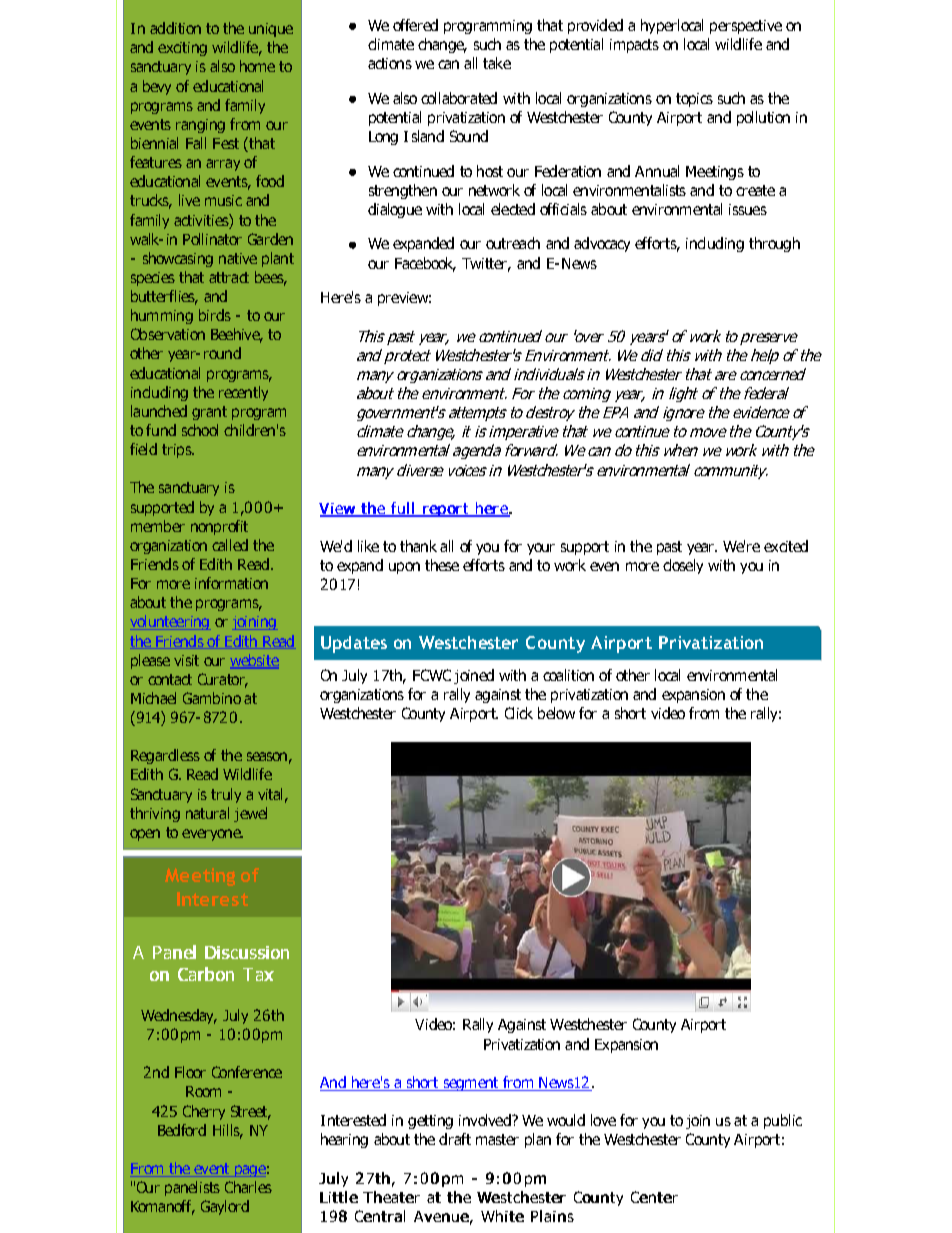 The width and height of the document is (952, 1233). I want to click on draft, so click(455, 1139).
